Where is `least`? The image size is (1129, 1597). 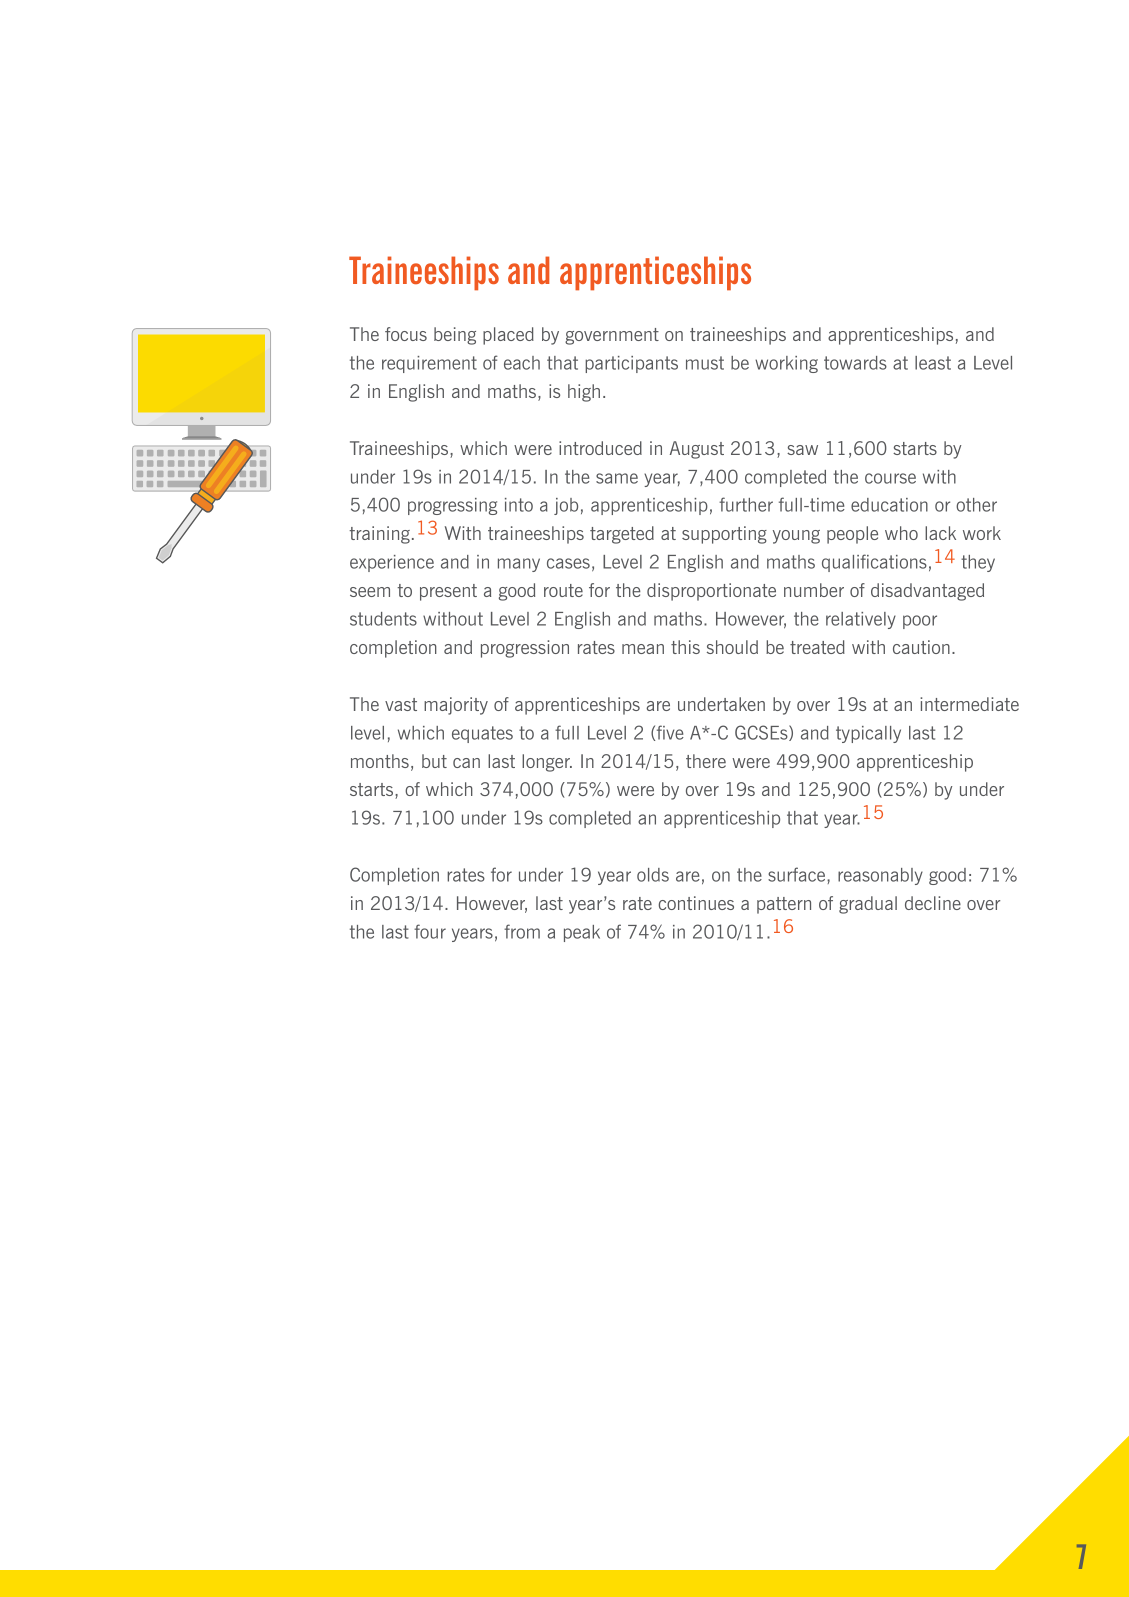
least is located at coordinates (933, 363).
